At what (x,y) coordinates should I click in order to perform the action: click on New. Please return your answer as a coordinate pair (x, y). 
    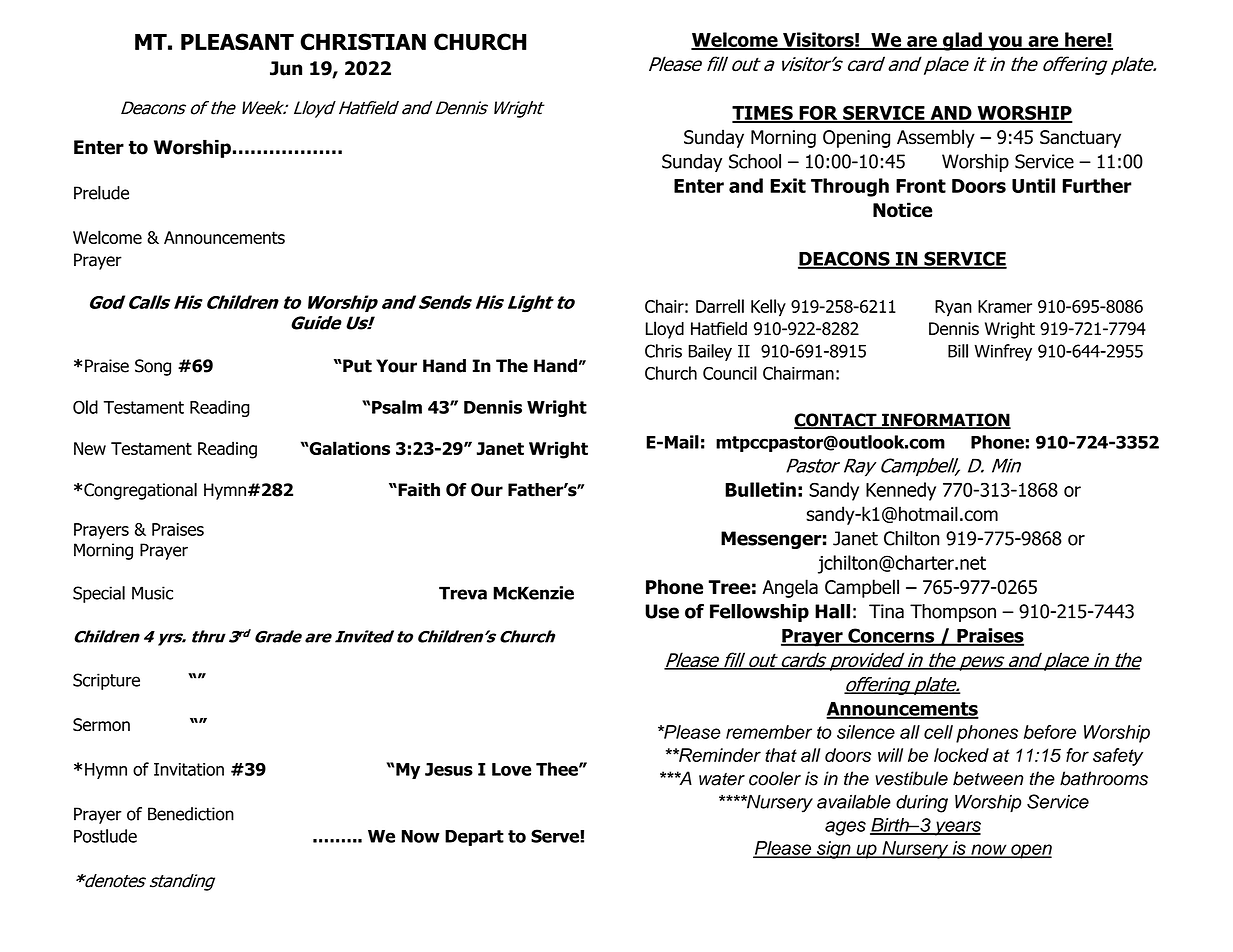
    Looking at the image, I should click on (90, 448).
